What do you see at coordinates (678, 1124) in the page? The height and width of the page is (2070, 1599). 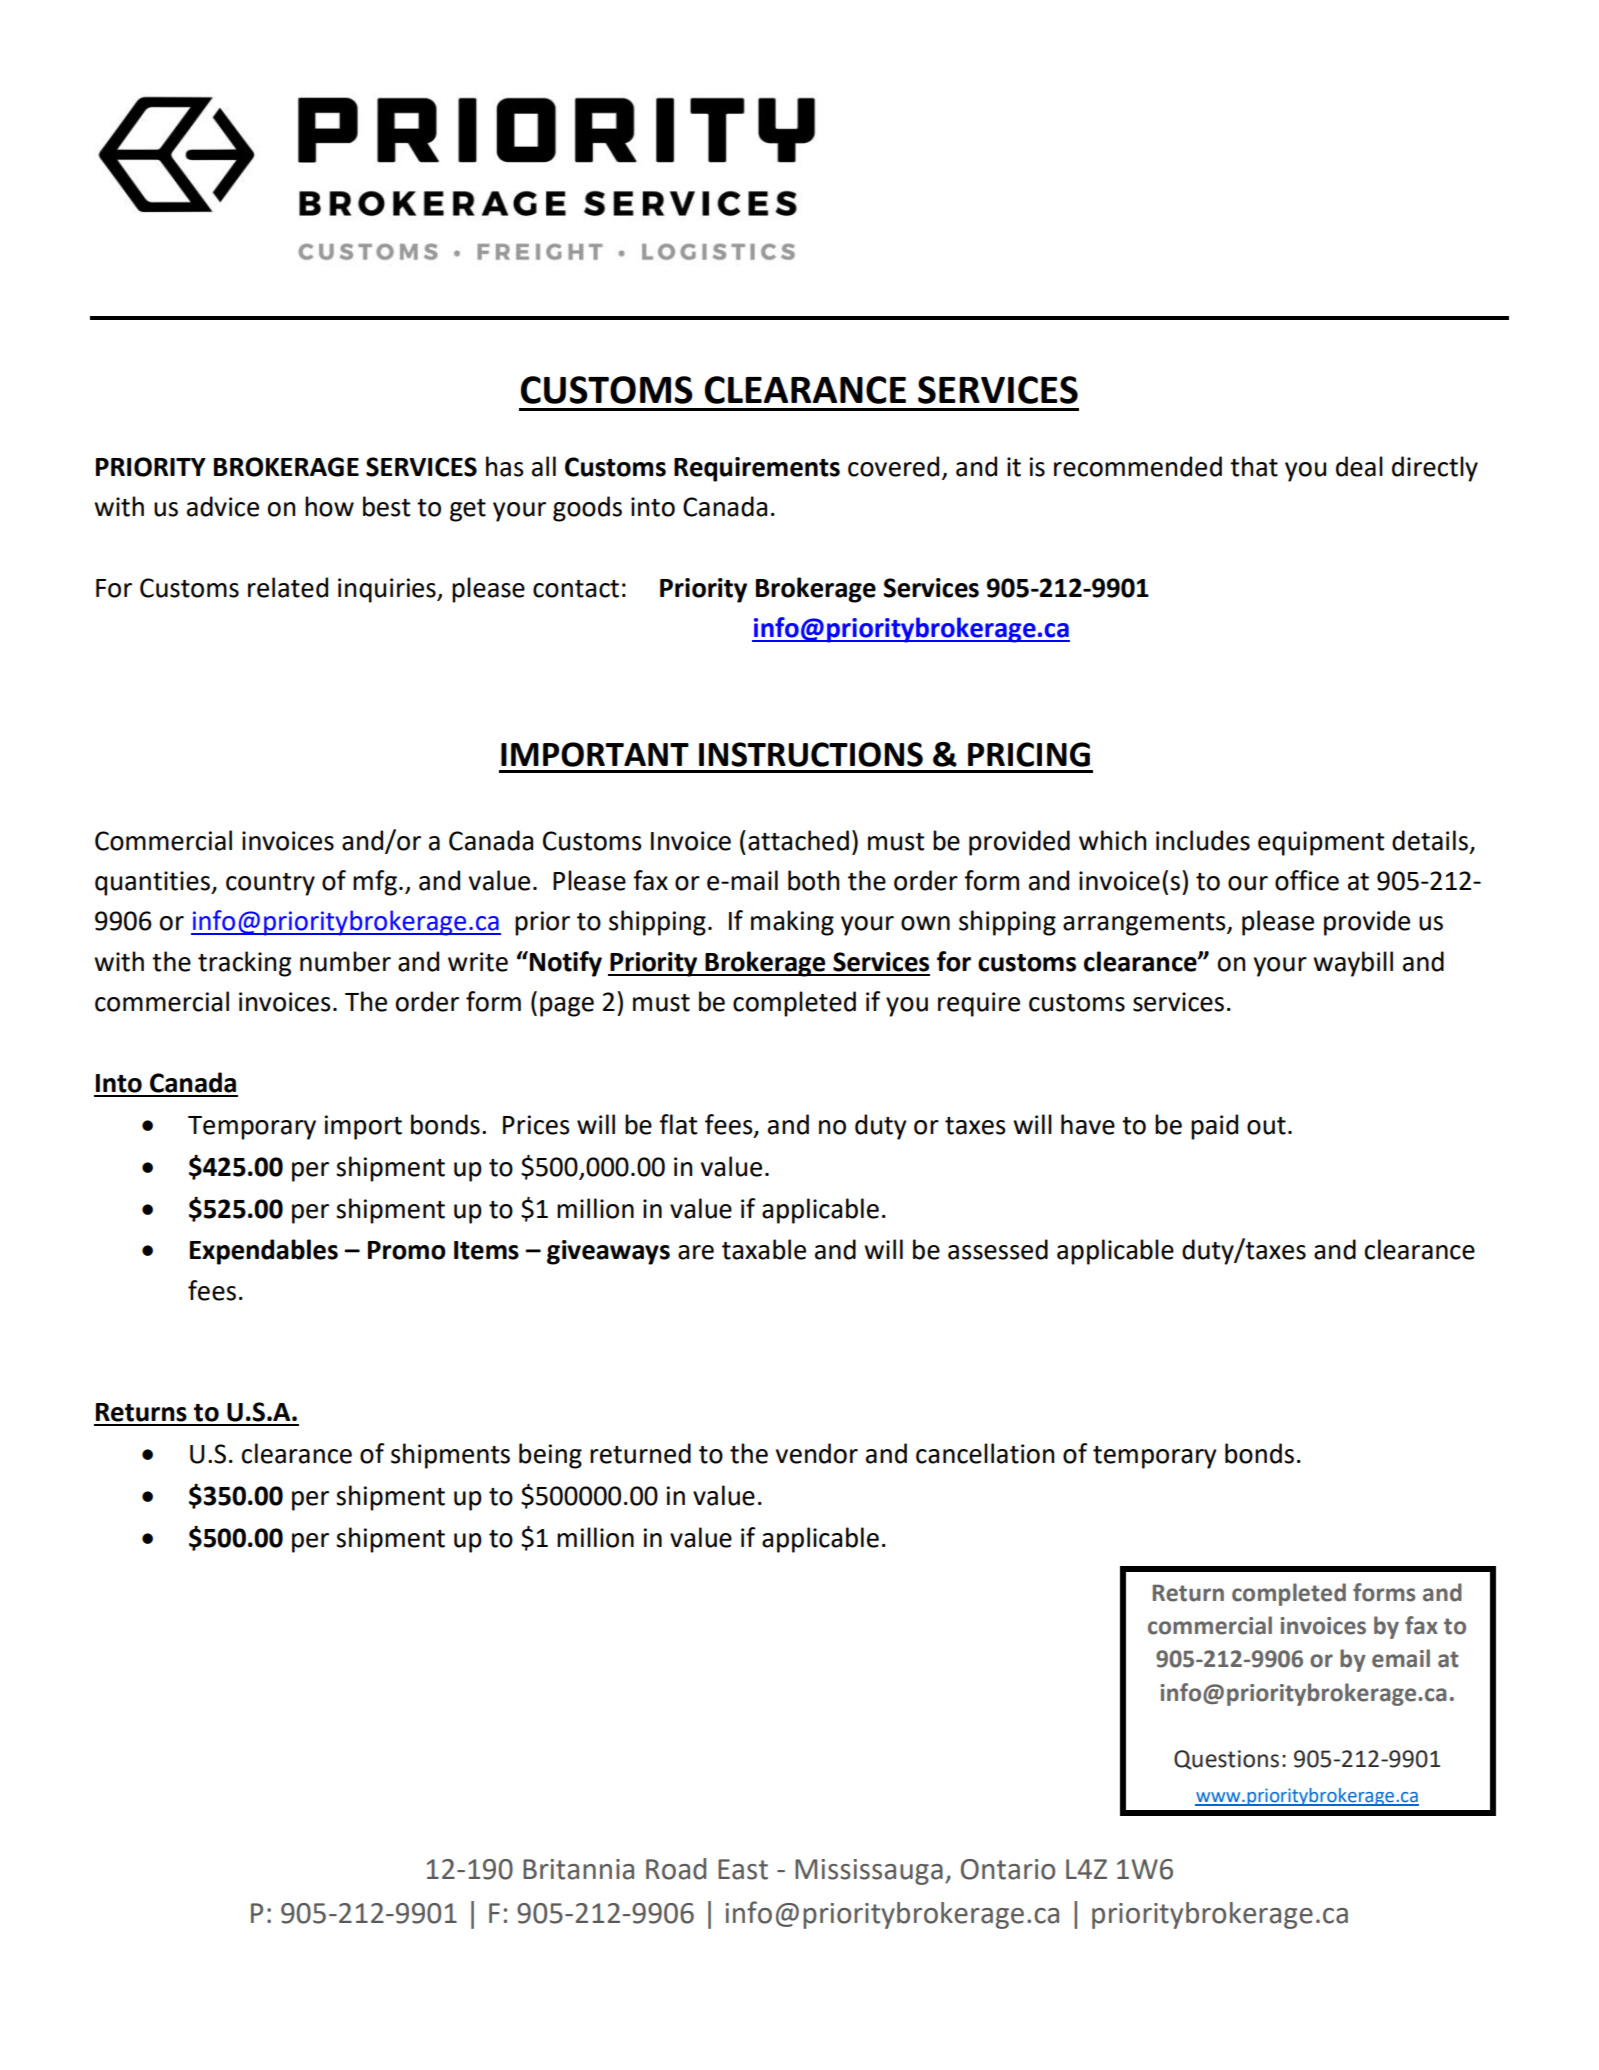 I see `flat` at bounding box center [678, 1124].
